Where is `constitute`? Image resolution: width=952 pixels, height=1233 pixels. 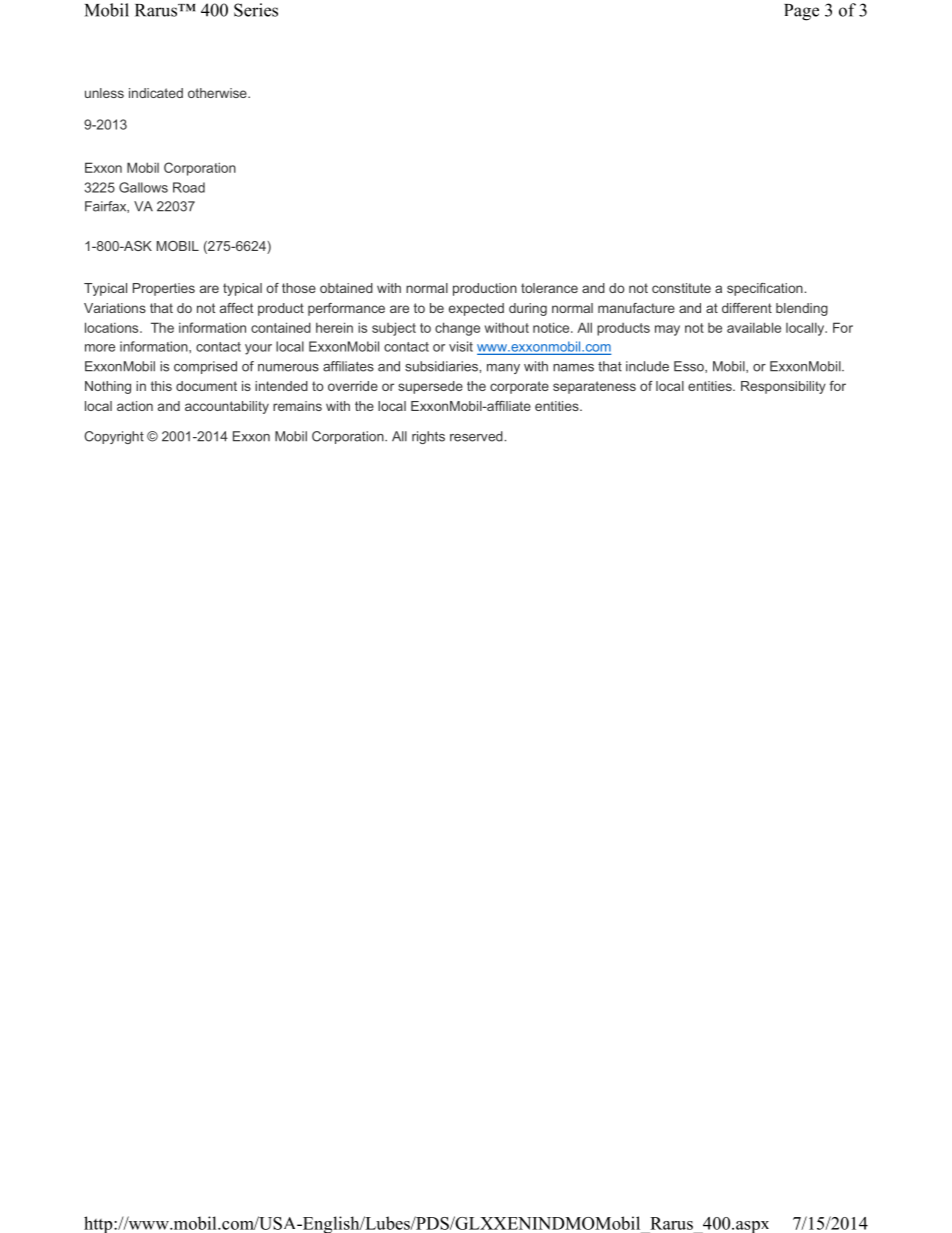
constitute is located at coordinates (681, 288).
